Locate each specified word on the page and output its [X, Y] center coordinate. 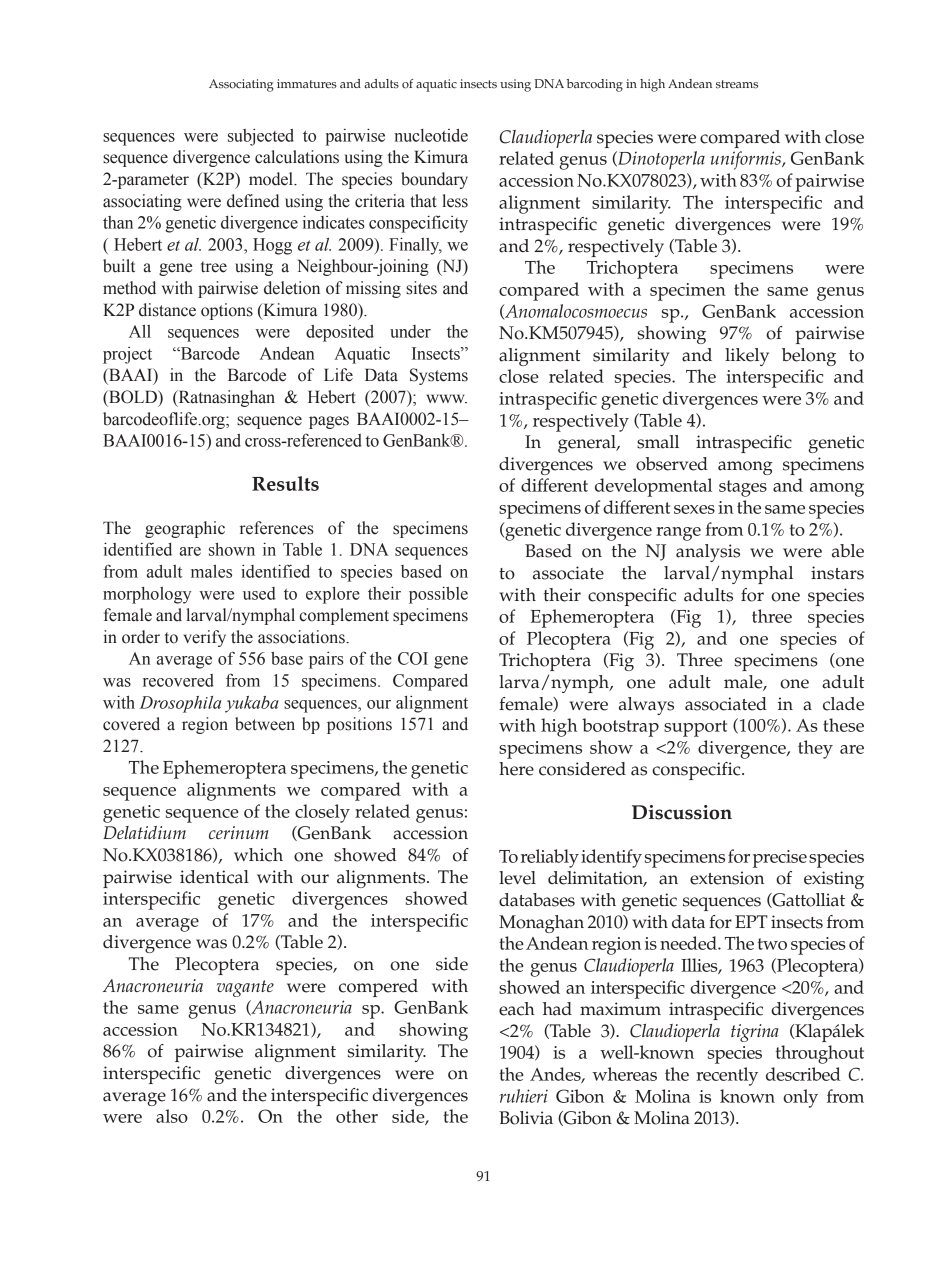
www [446, 398]
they [815, 749]
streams [737, 84]
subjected [261, 137]
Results [285, 483]
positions [359, 725]
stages [743, 488]
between [265, 724]
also [172, 1116]
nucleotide [431, 135]
